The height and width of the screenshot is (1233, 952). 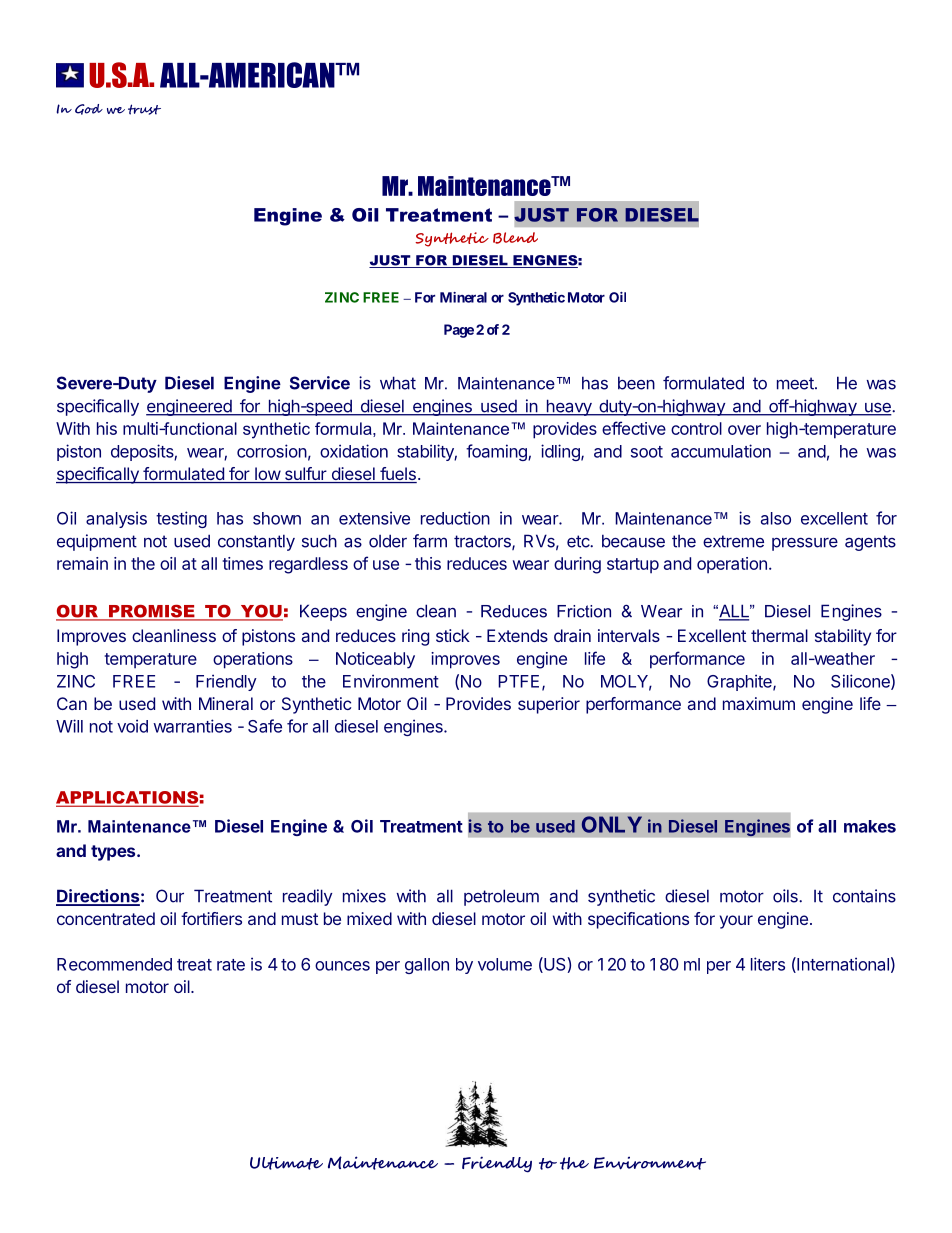 What do you see at coordinates (501, 897) in the screenshot?
I see `petroleum` at bounding box center [501, 897].
